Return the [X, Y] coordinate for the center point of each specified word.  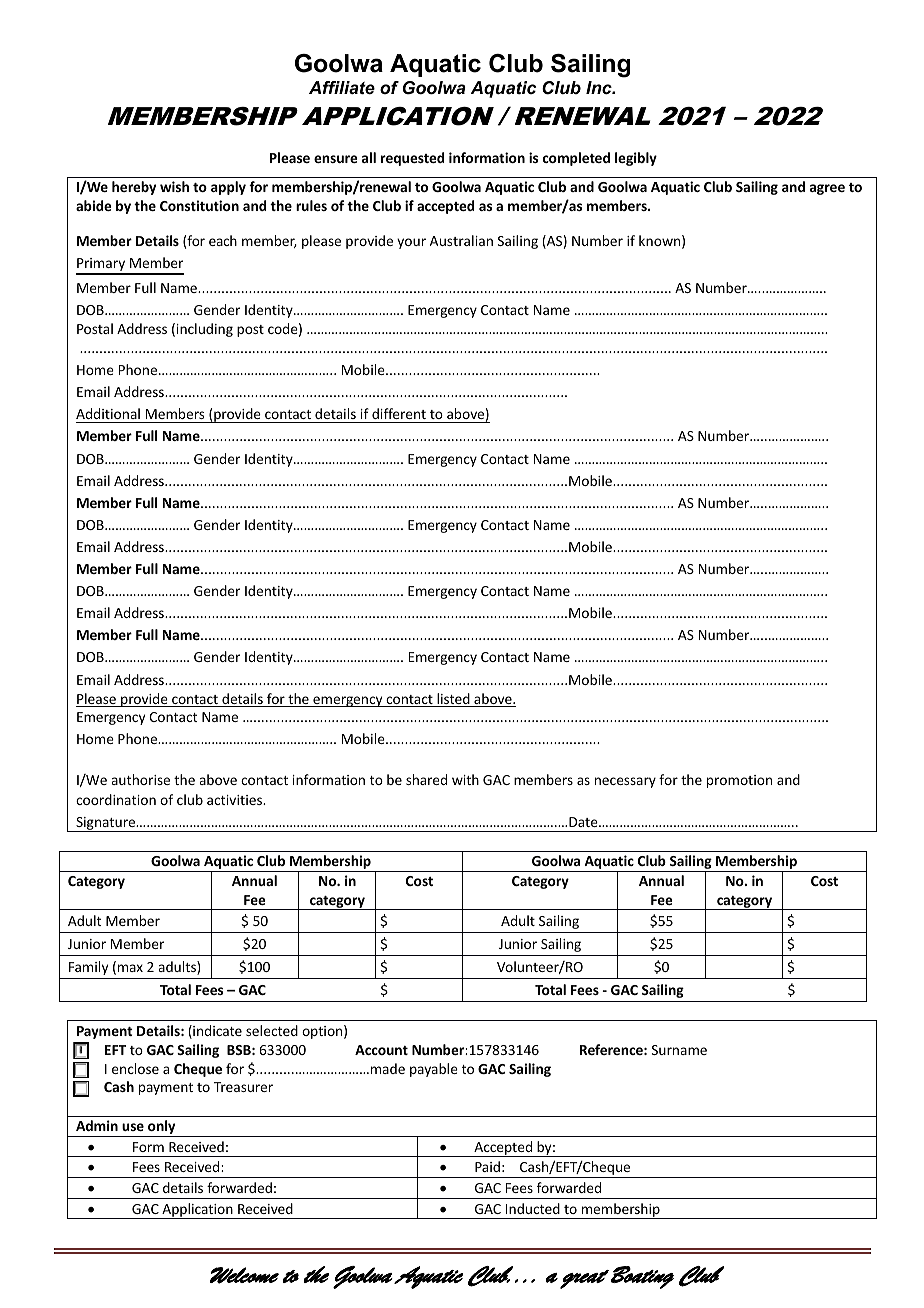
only [162, 1128]
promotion [739, 781]
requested [412, 159]
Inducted [533, 1208]
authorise [140, 779]
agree [827, 189]
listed [453, 700]
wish [174, 186]
